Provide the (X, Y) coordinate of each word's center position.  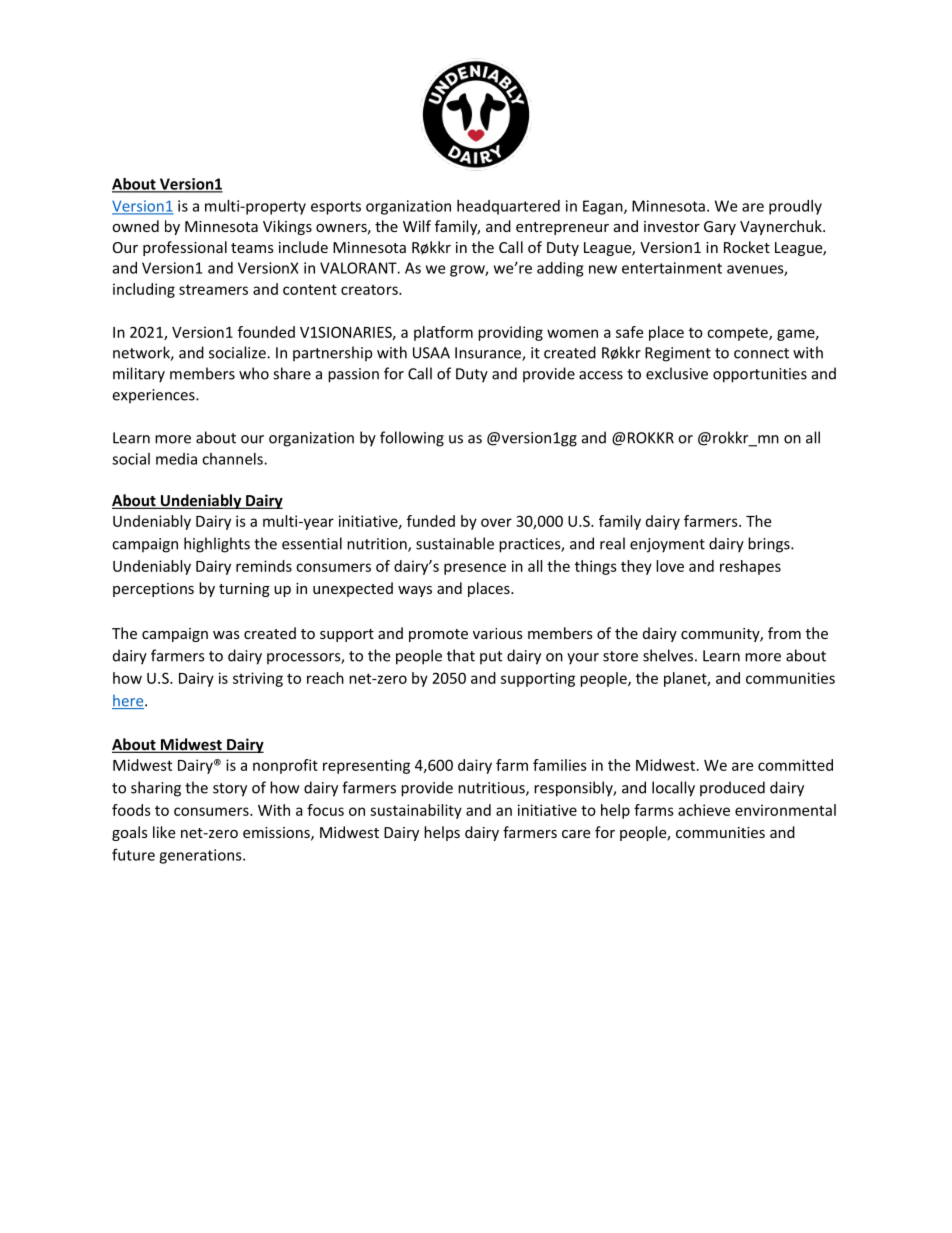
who (254, 373)
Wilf (417, 226)
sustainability (416, 811)
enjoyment (667, 545)
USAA (431, 353)
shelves (668, 655)
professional (185, 248)
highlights (217, 545)
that (461, 655)
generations (201, 856)
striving (258, 679)
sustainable (455, 543)
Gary (720, 228)
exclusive (677, 373)
